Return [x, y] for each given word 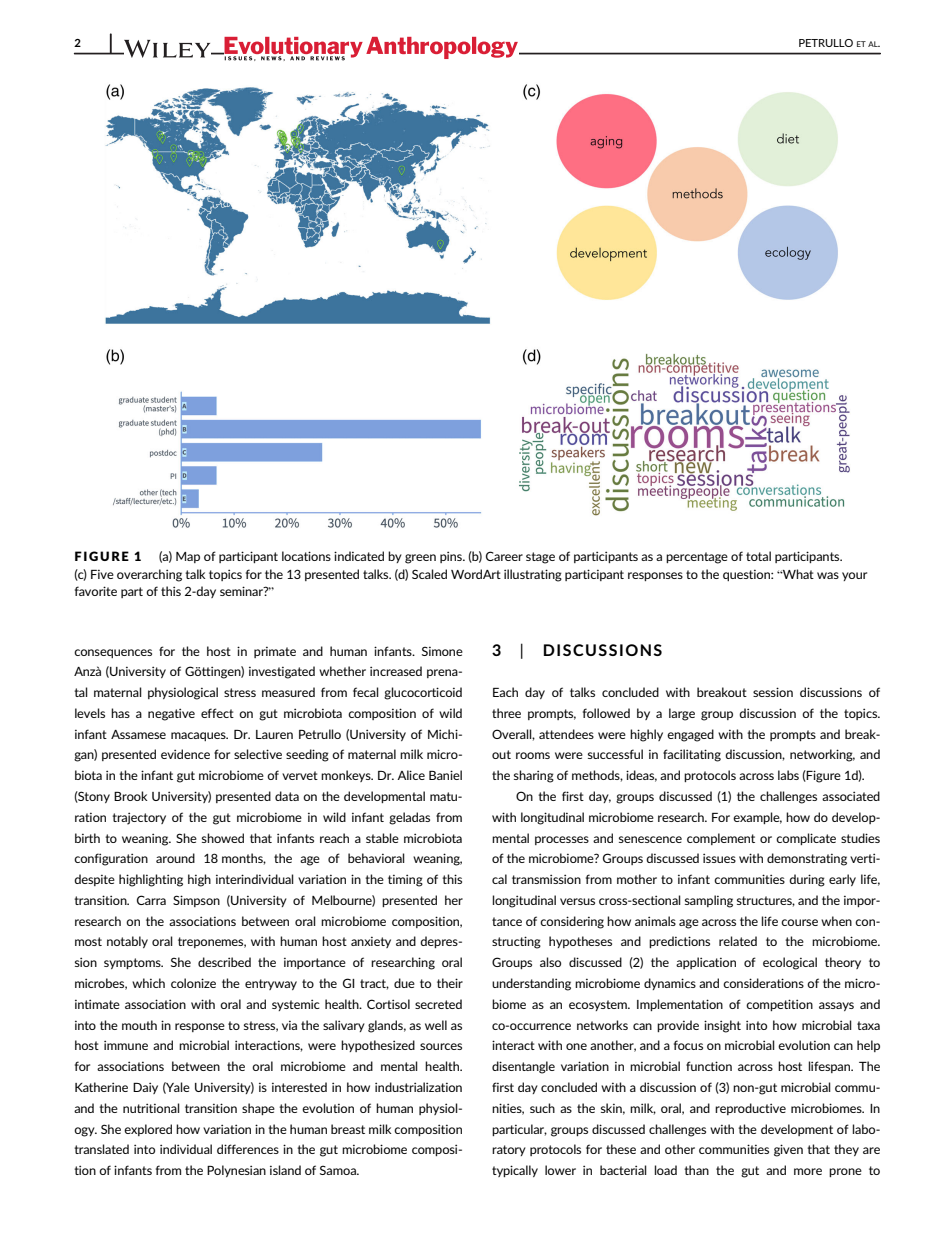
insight [722, 1026]
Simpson [196, 901]
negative [171, 714]
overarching [149, 575]
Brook [131, 796]
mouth [139, 1025]
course [799, 922]
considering [572, 922]
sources [441, 1046]
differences [248, 1149]
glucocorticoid [423, 693]
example [757, 818]
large [682, 714]
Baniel [445, 775]
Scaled [429, 574]
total [758, 556]
